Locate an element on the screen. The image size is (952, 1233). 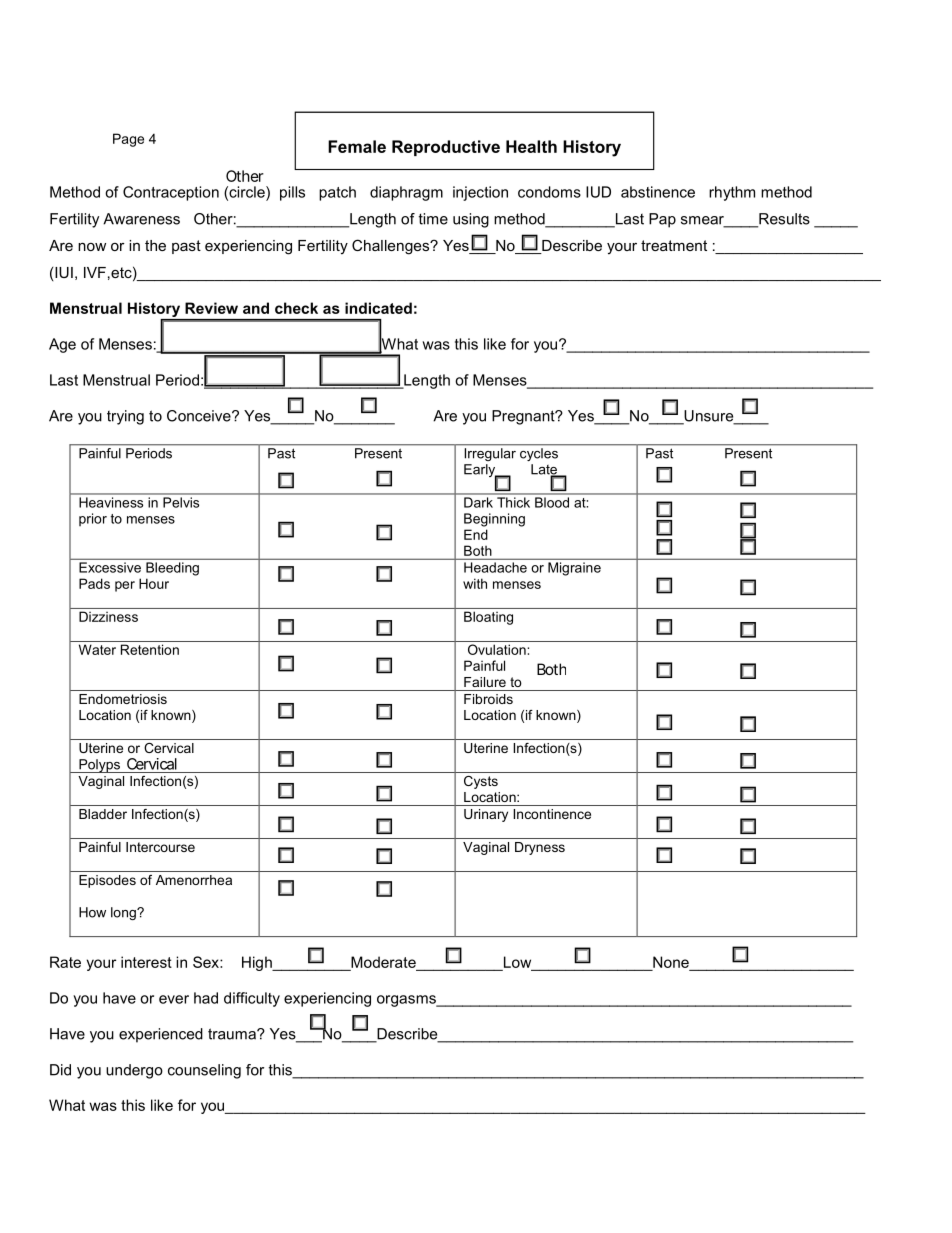
Fibroids is located at coordinates (488, 699).
